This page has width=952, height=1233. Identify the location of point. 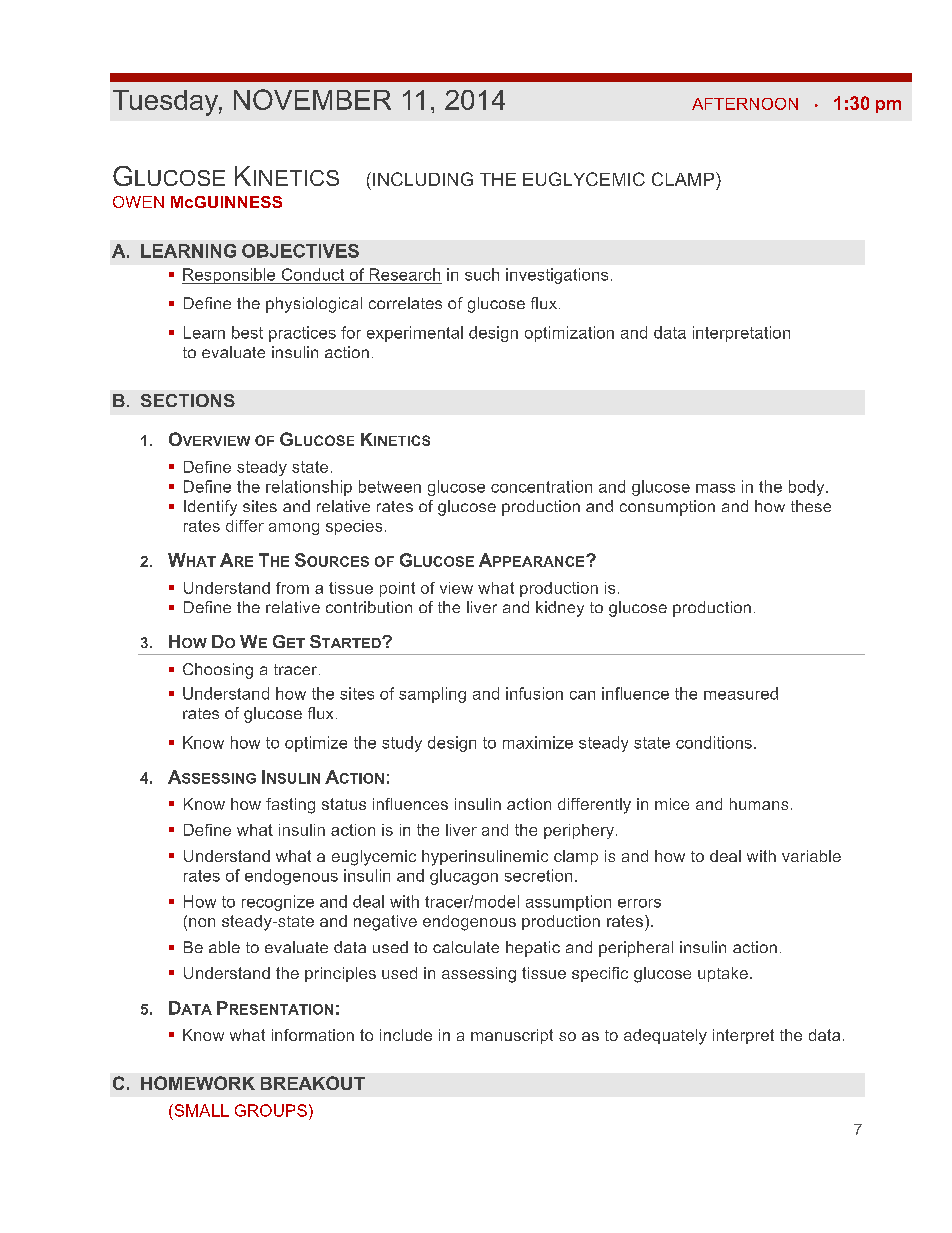
(397, 589).
